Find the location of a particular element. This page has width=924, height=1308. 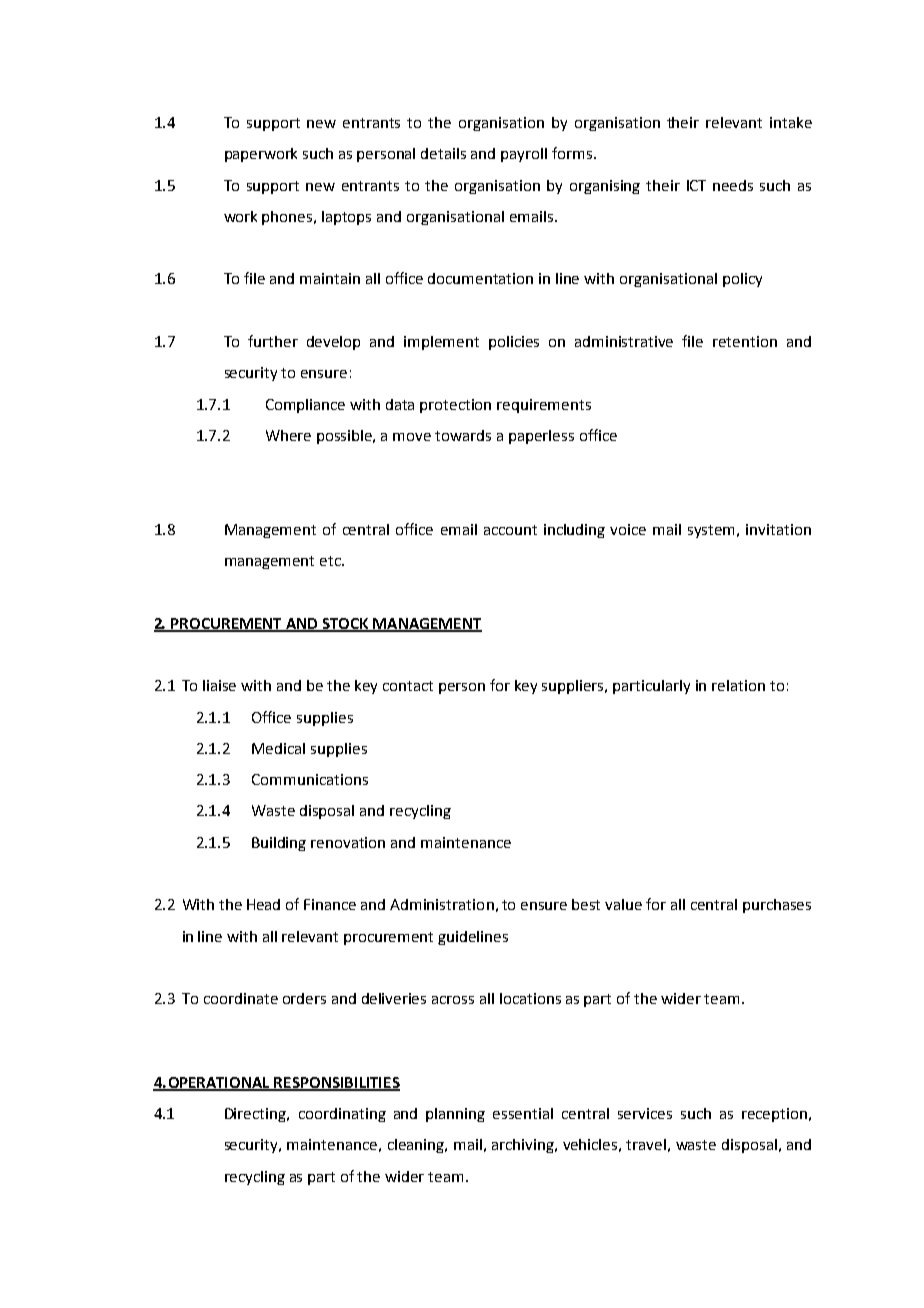

payroll is located at coordinates (524, 155).
